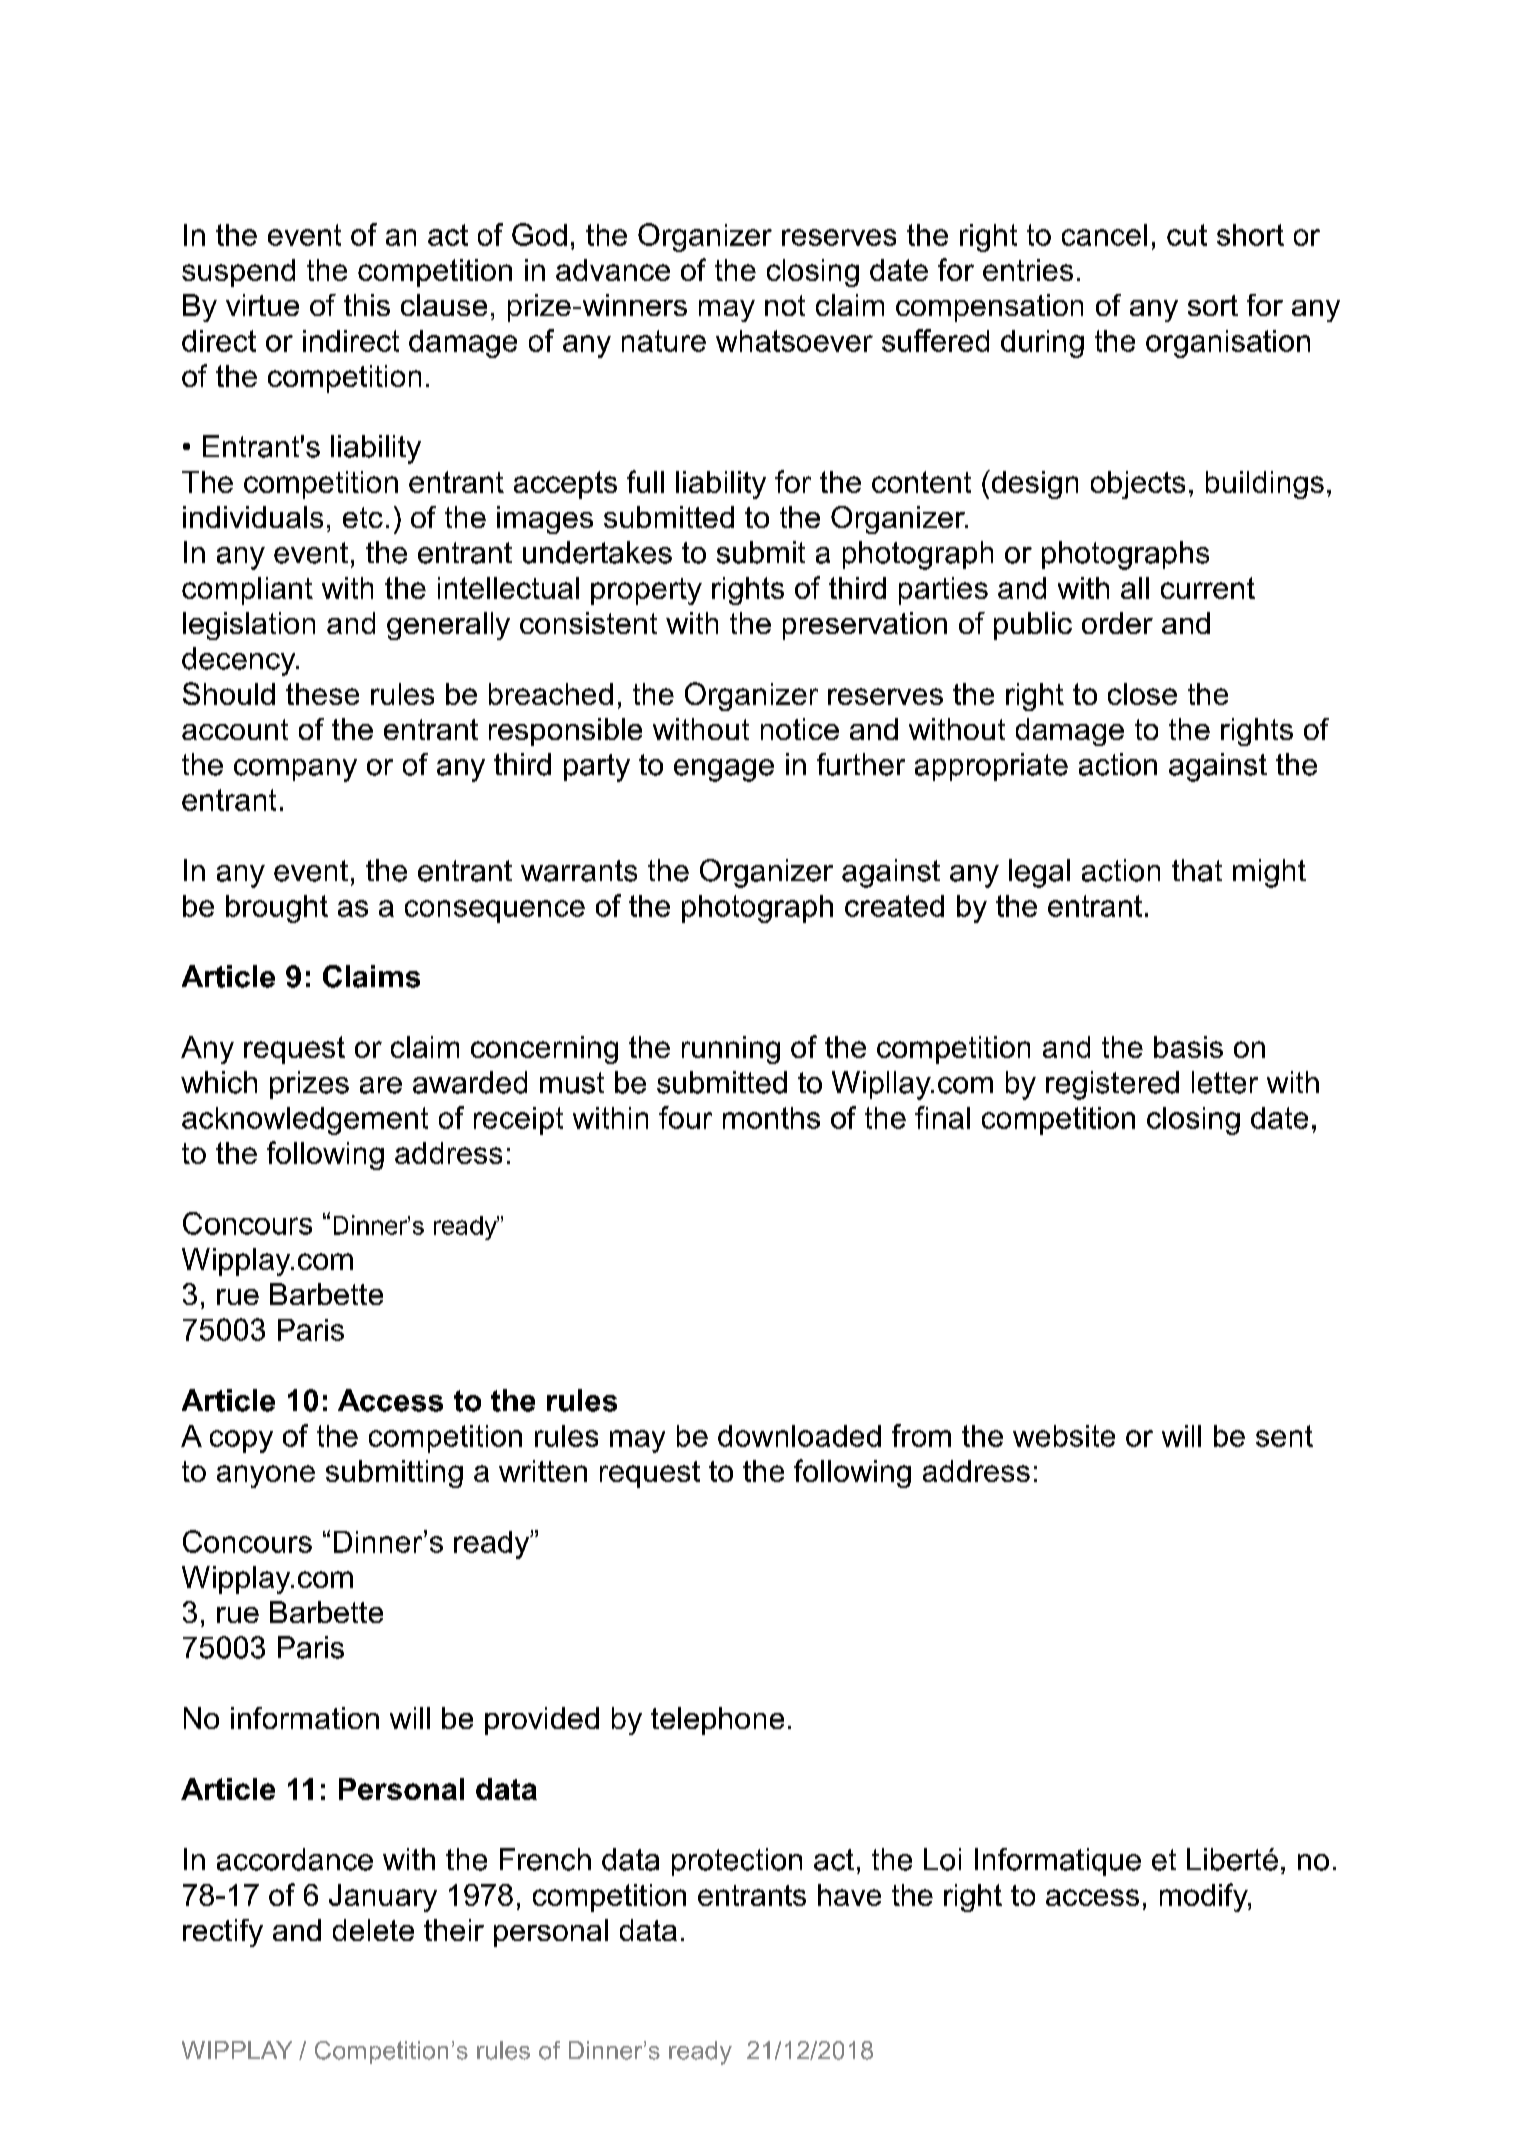 This image has height=2155, width=1522. I want to click on running, so click(731, 1050).
